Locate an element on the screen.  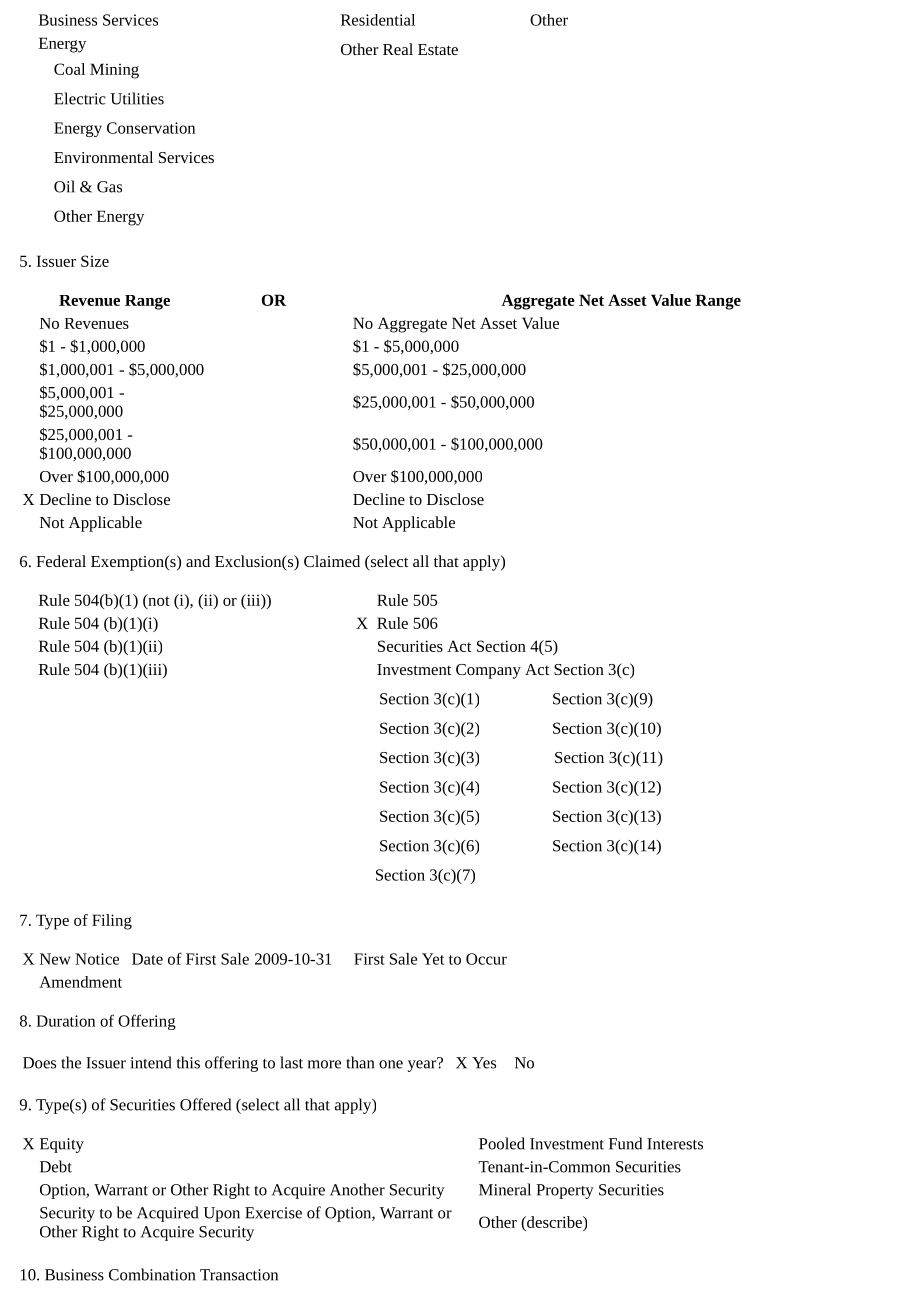
Combination is located at coordinates (152, 1274).
